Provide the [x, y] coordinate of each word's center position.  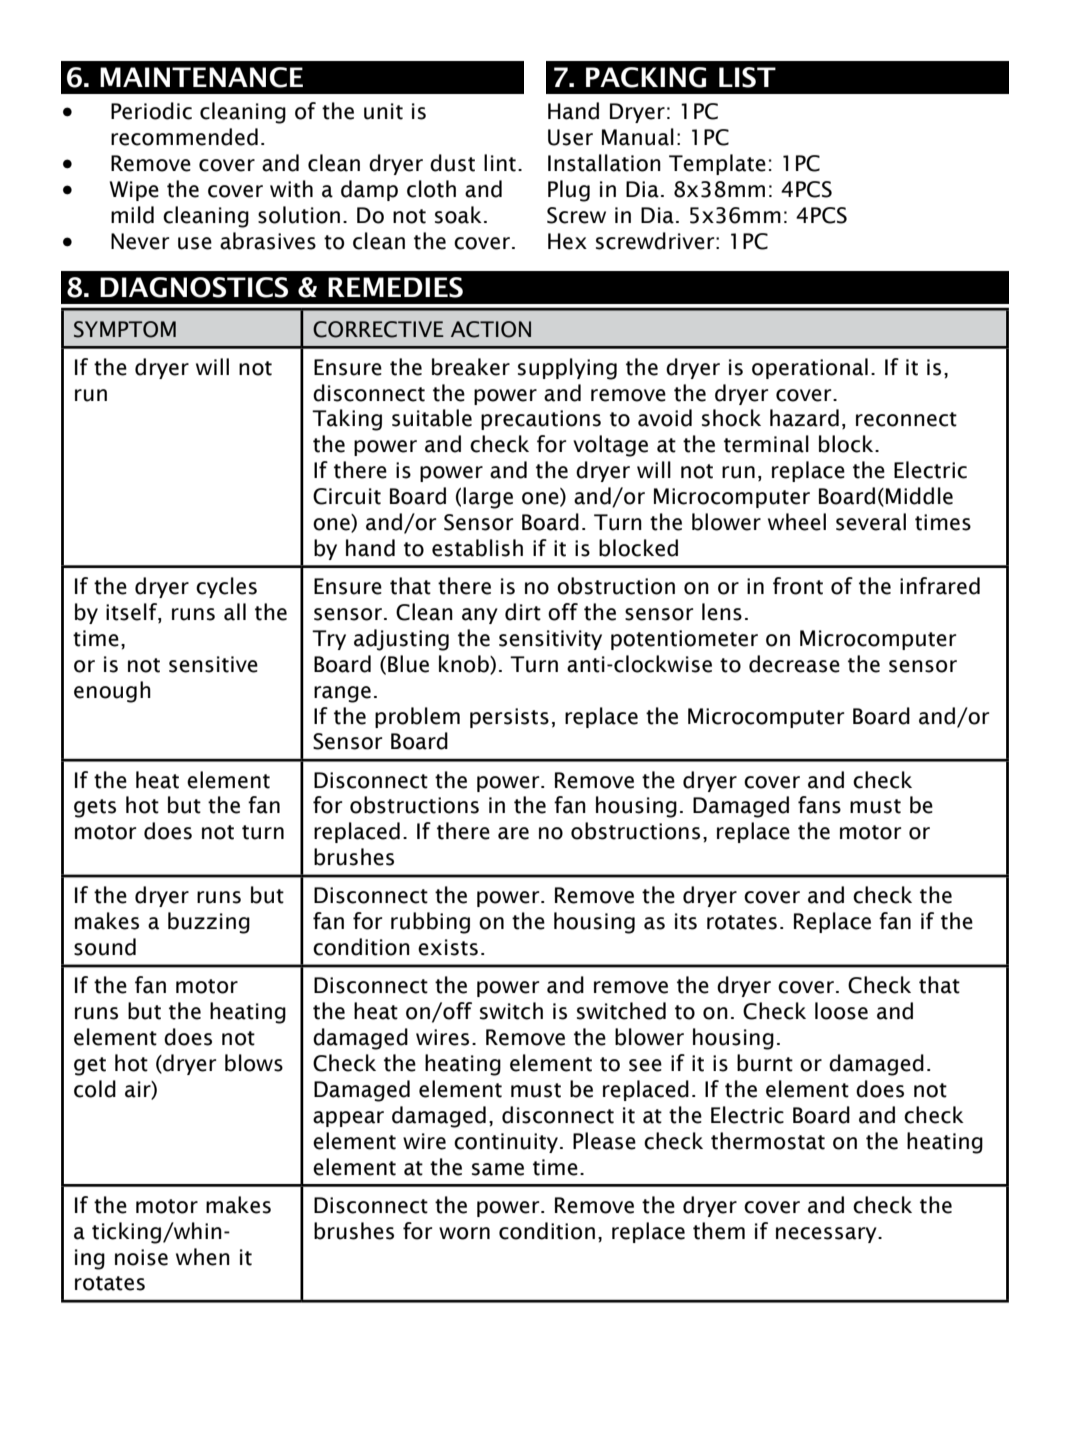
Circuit [347, 496]
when [203, 1257]
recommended [184, 137]
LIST [747, 77]
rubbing [430, 923]
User [570, 137]
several [871, 522]
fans [819, 805]
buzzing [209, 923]
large [488, 498]
